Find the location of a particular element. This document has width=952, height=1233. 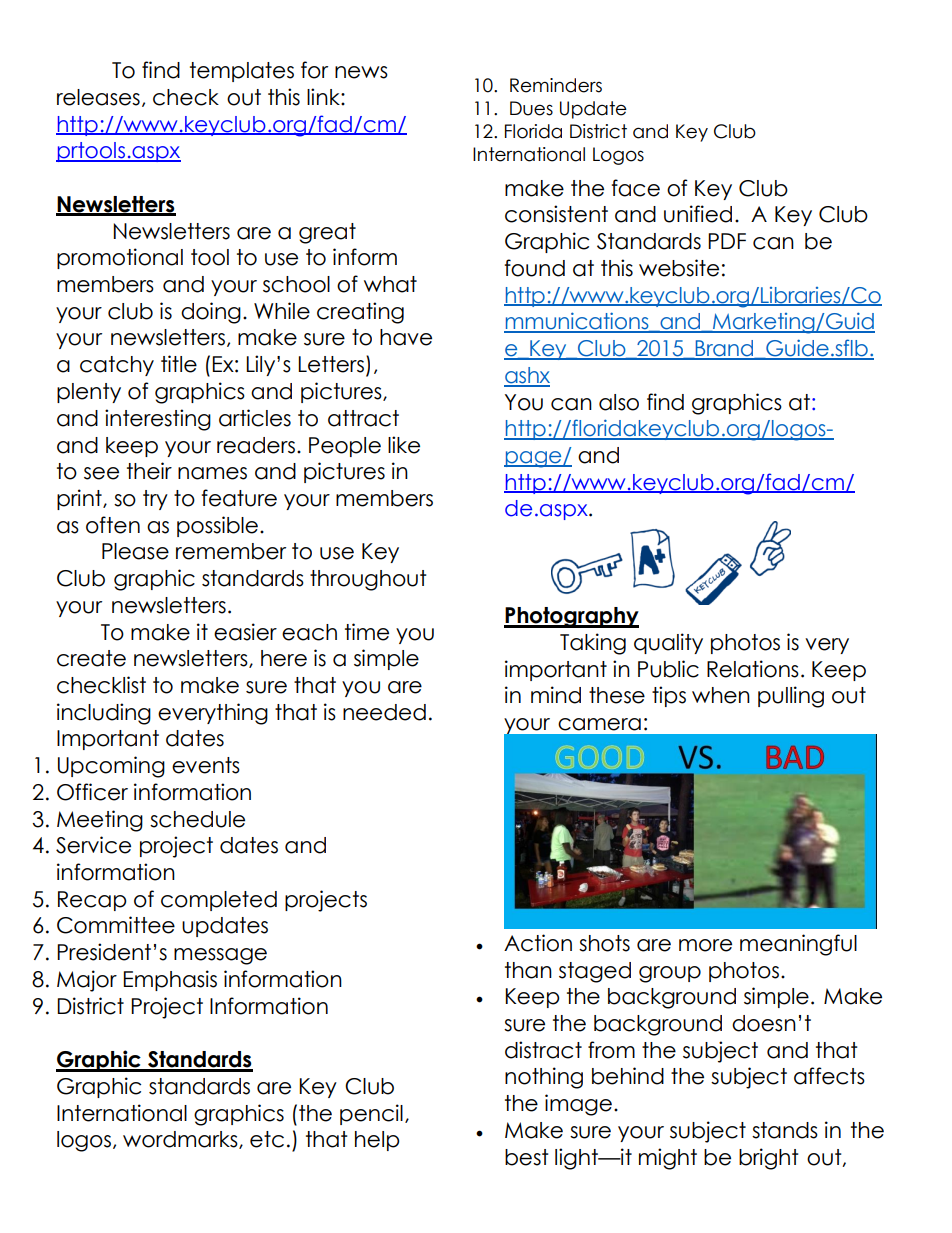

needed is located at coordinates (384, 712).
